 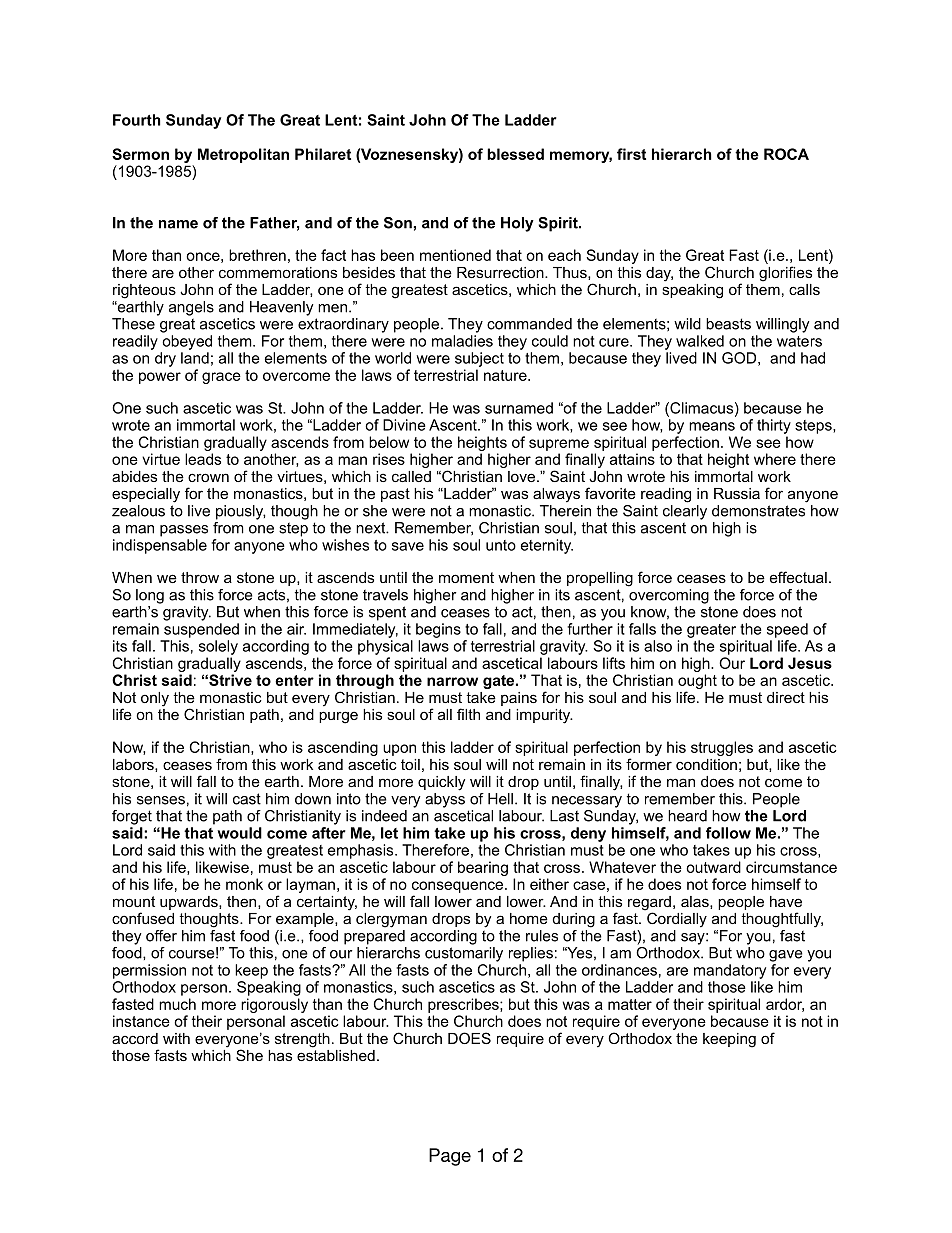 I want to click on blessed, so click(x=515, y=154).
